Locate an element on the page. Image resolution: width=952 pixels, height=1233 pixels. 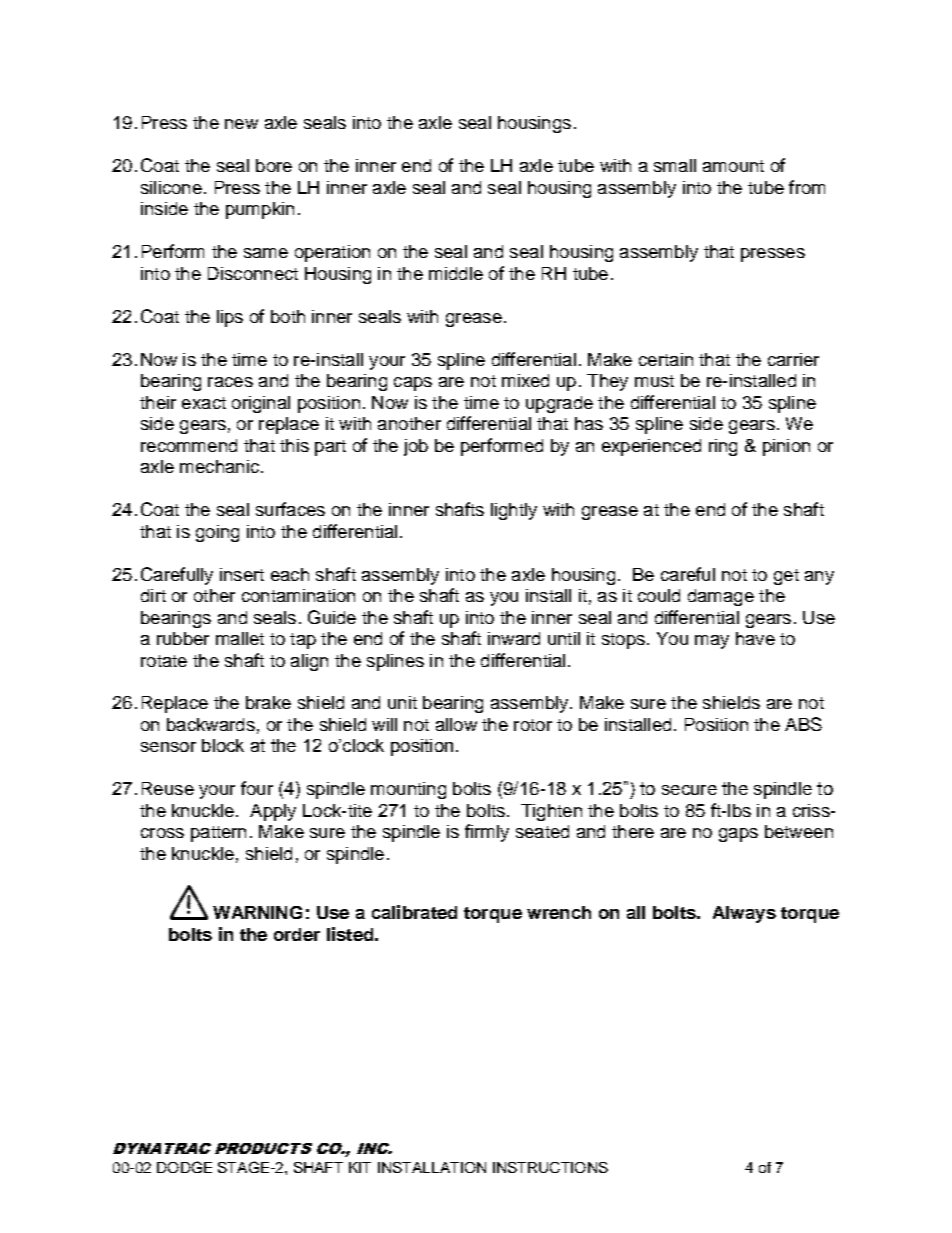
four is located at coordinates (257, 788).
